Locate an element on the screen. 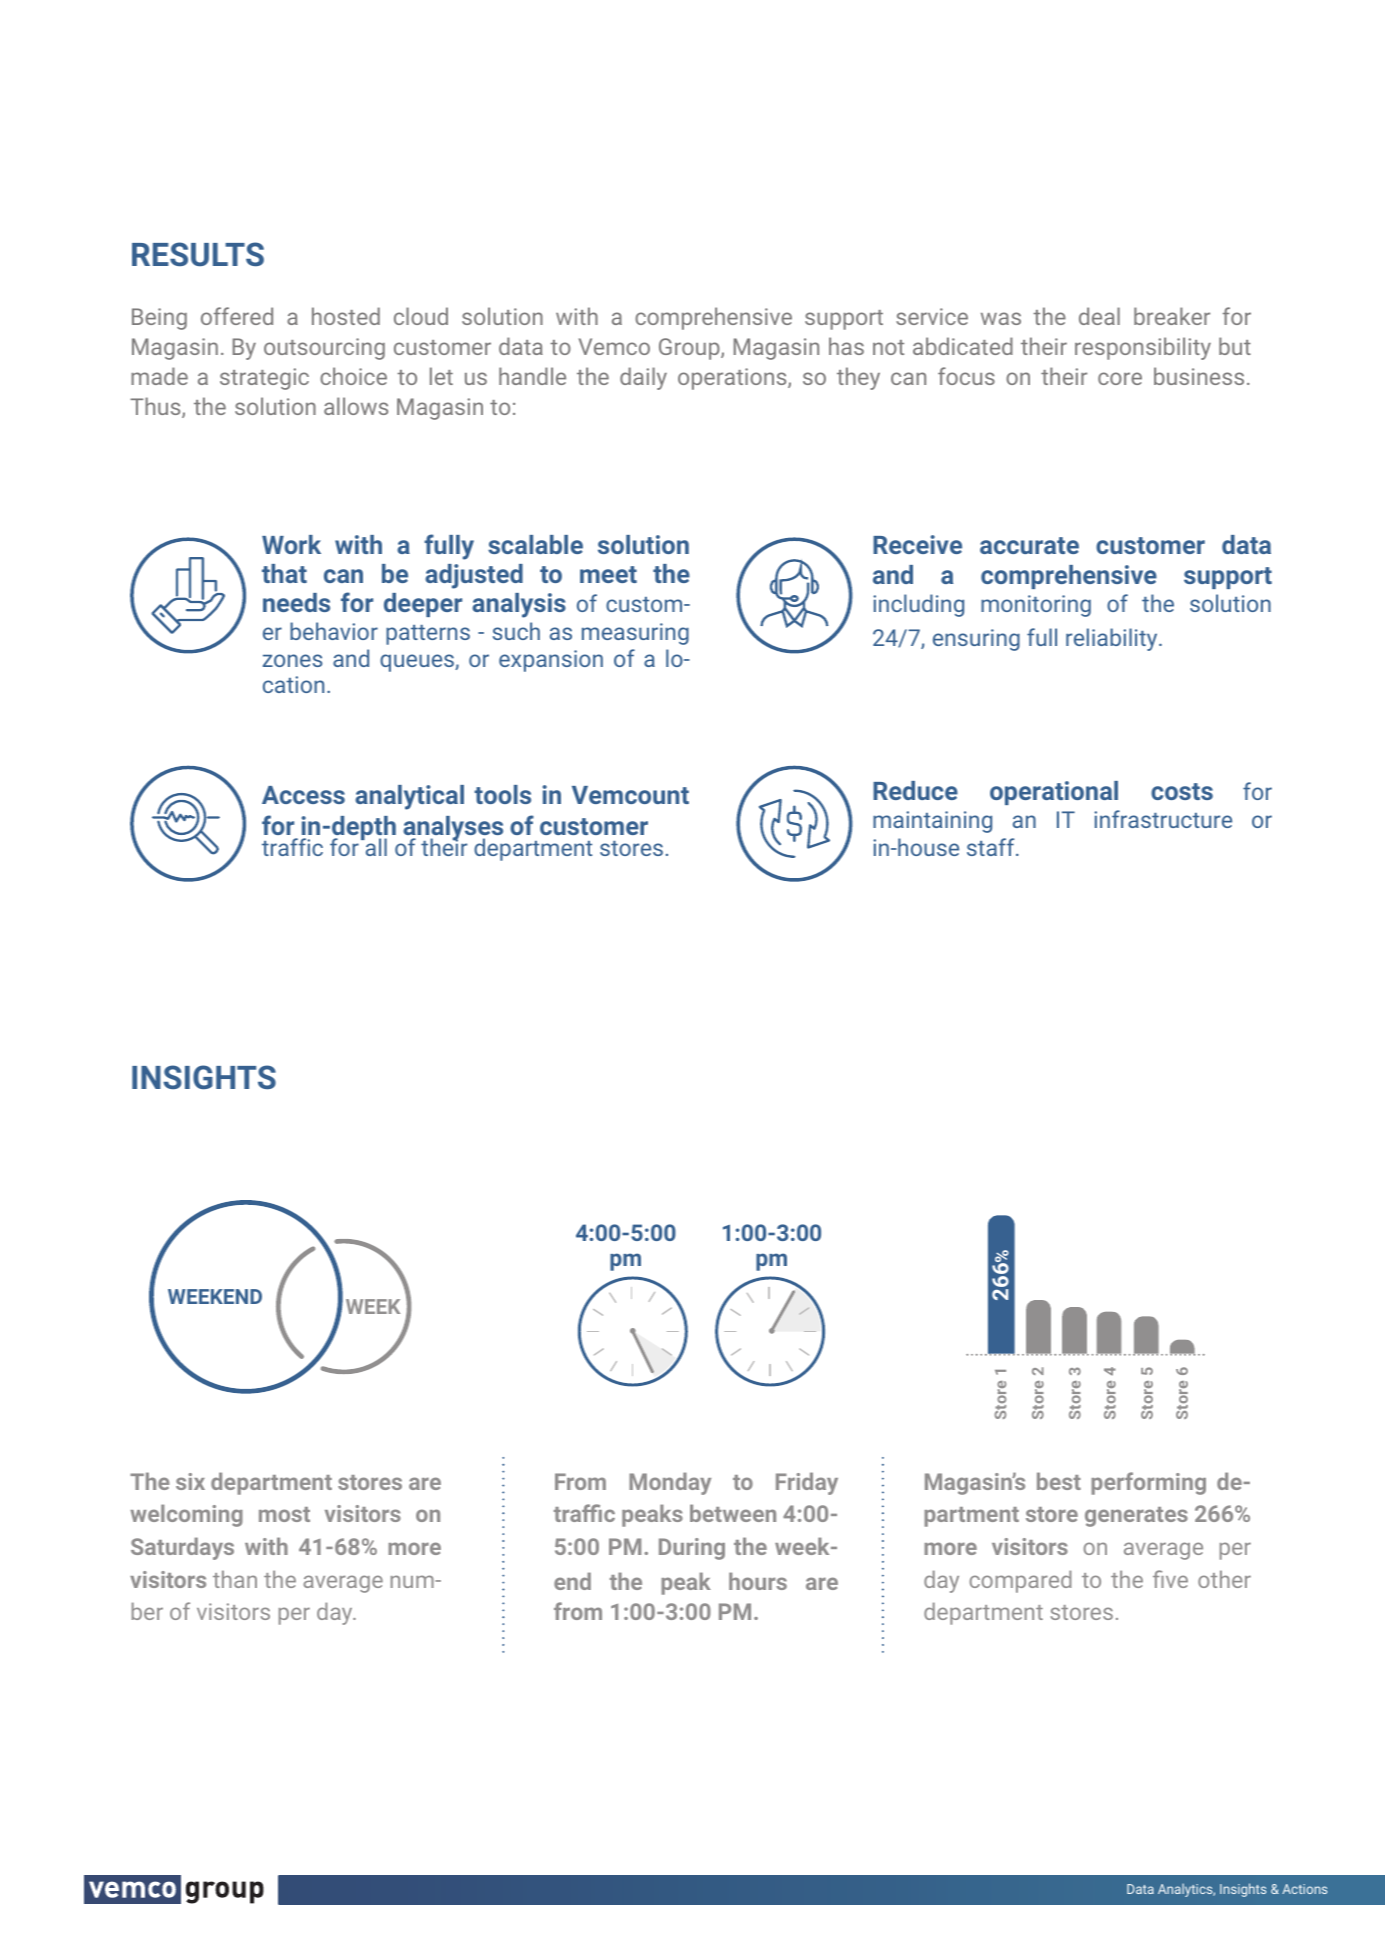  analyses is located at coordinates (453, 829).
